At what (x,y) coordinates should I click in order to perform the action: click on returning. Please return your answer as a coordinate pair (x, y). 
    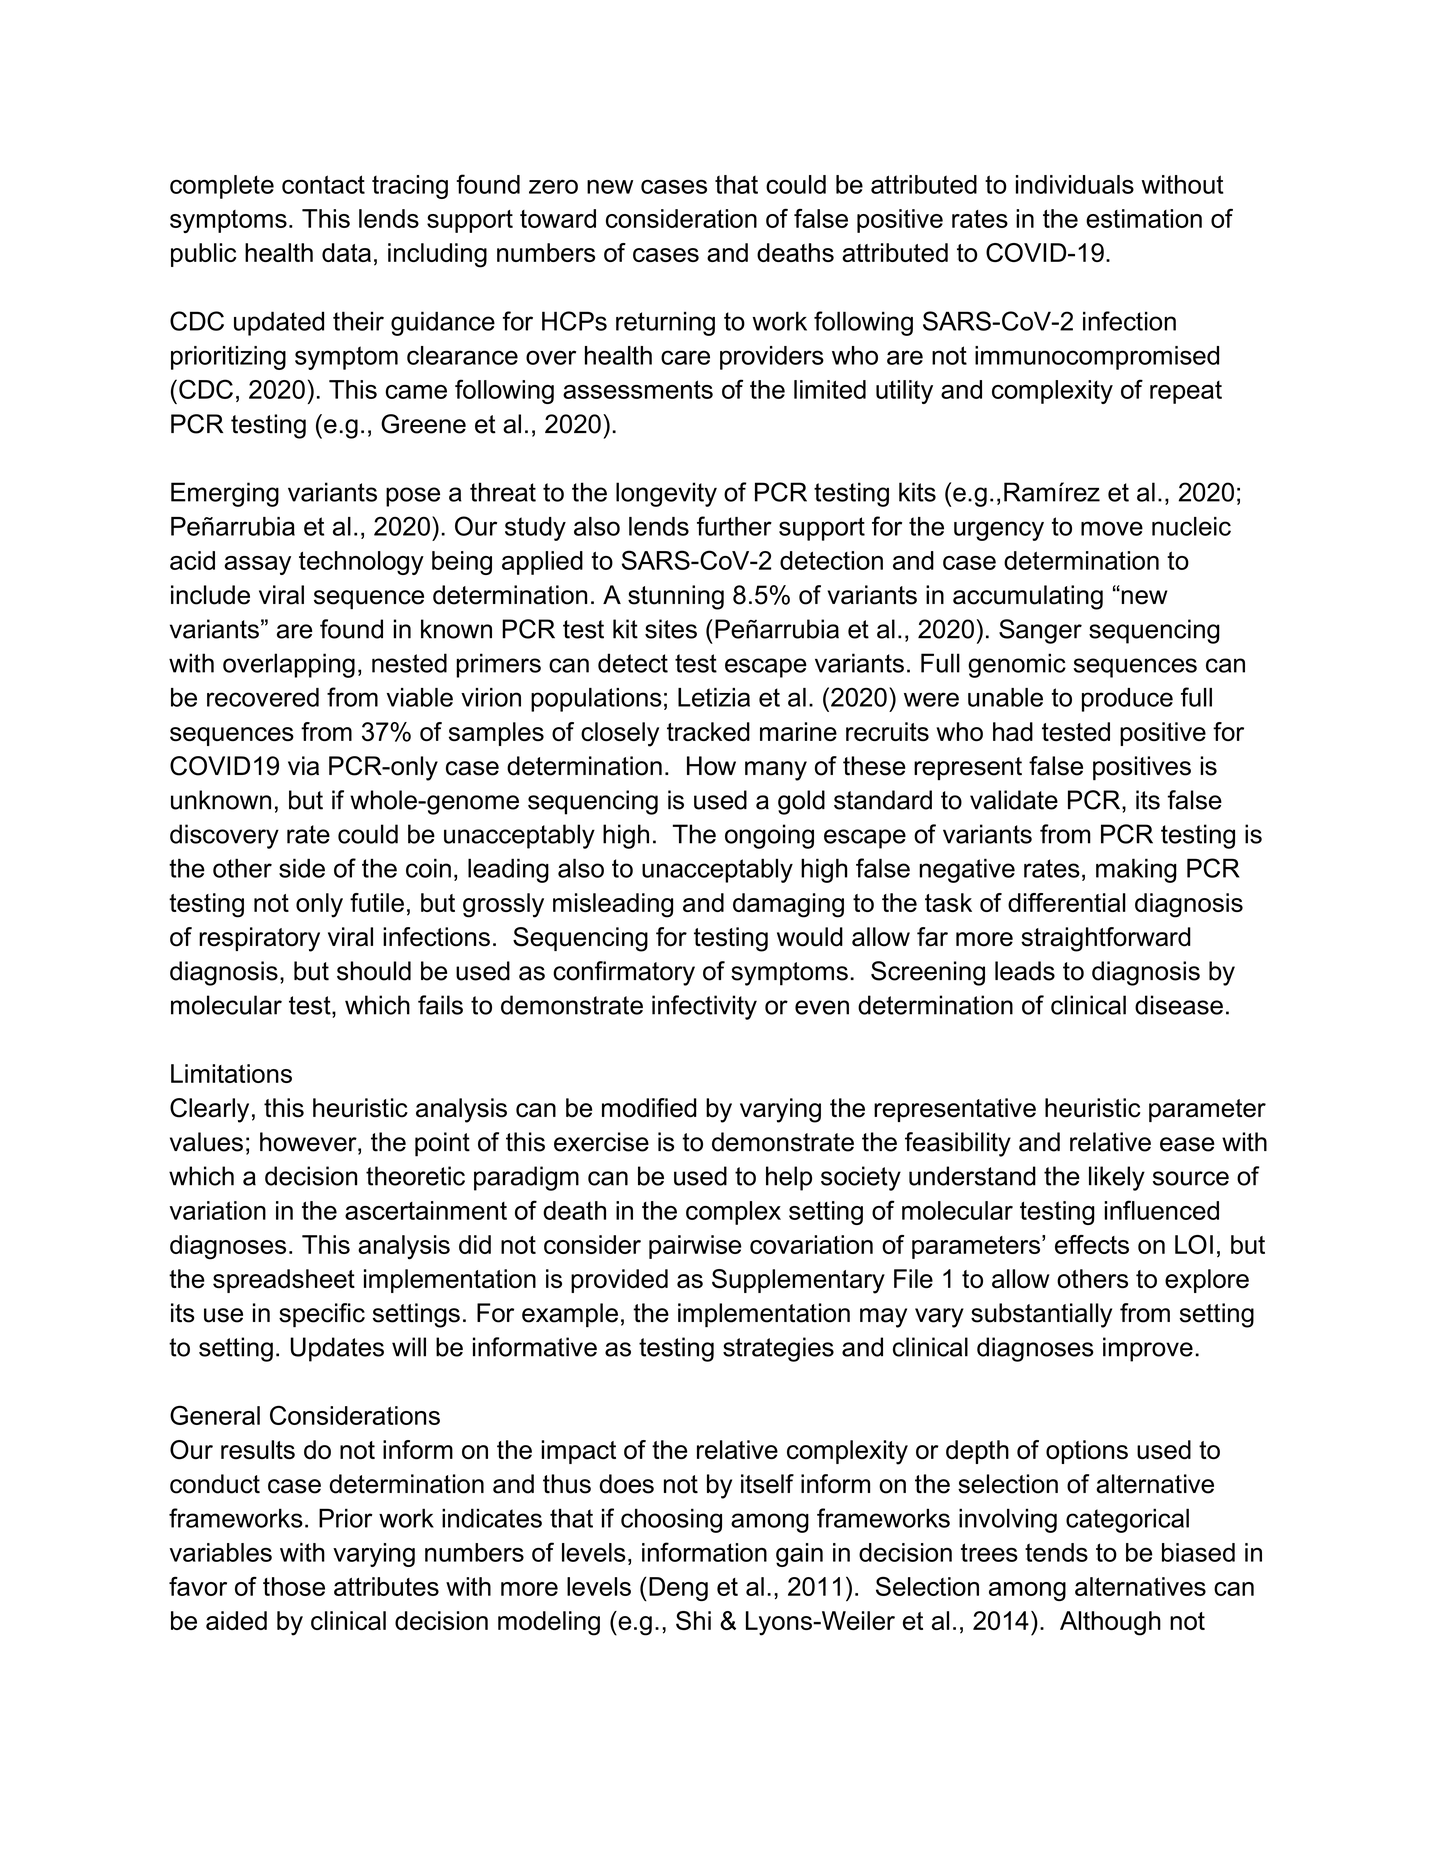
    Looking at the image, I should click on (665, 323).
